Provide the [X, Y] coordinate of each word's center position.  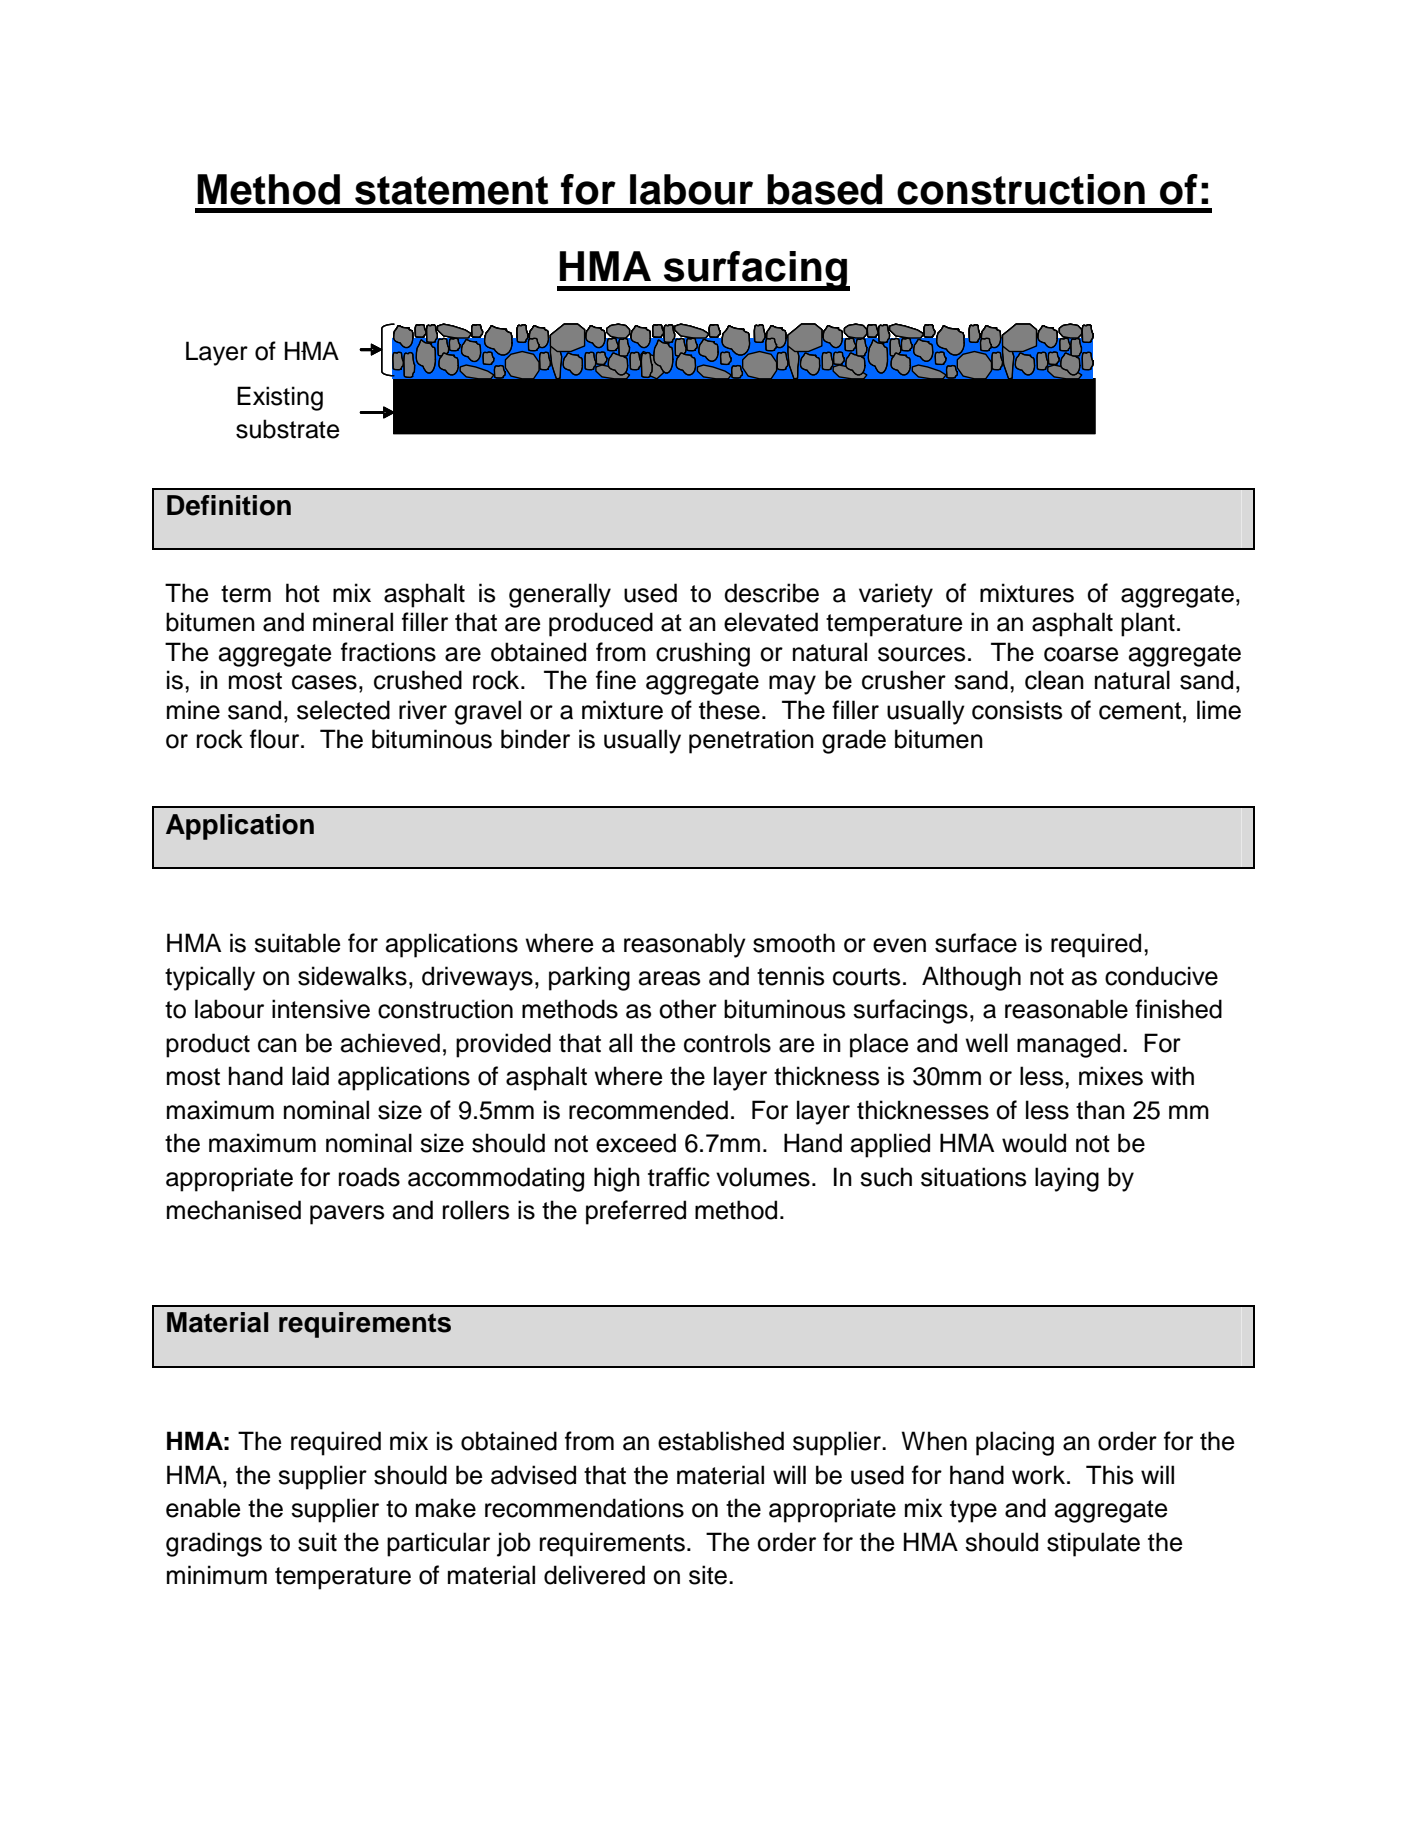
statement [451, 190]
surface [976, 943]
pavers [347, 1215]
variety [896, 595]
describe [771, 593]
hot [303, 593]
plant [1148, 624]
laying [1067, 1179]
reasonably [685, 945]
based [825, 189]
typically [210, 978]
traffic [679, 1177]
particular [438, 1544]
